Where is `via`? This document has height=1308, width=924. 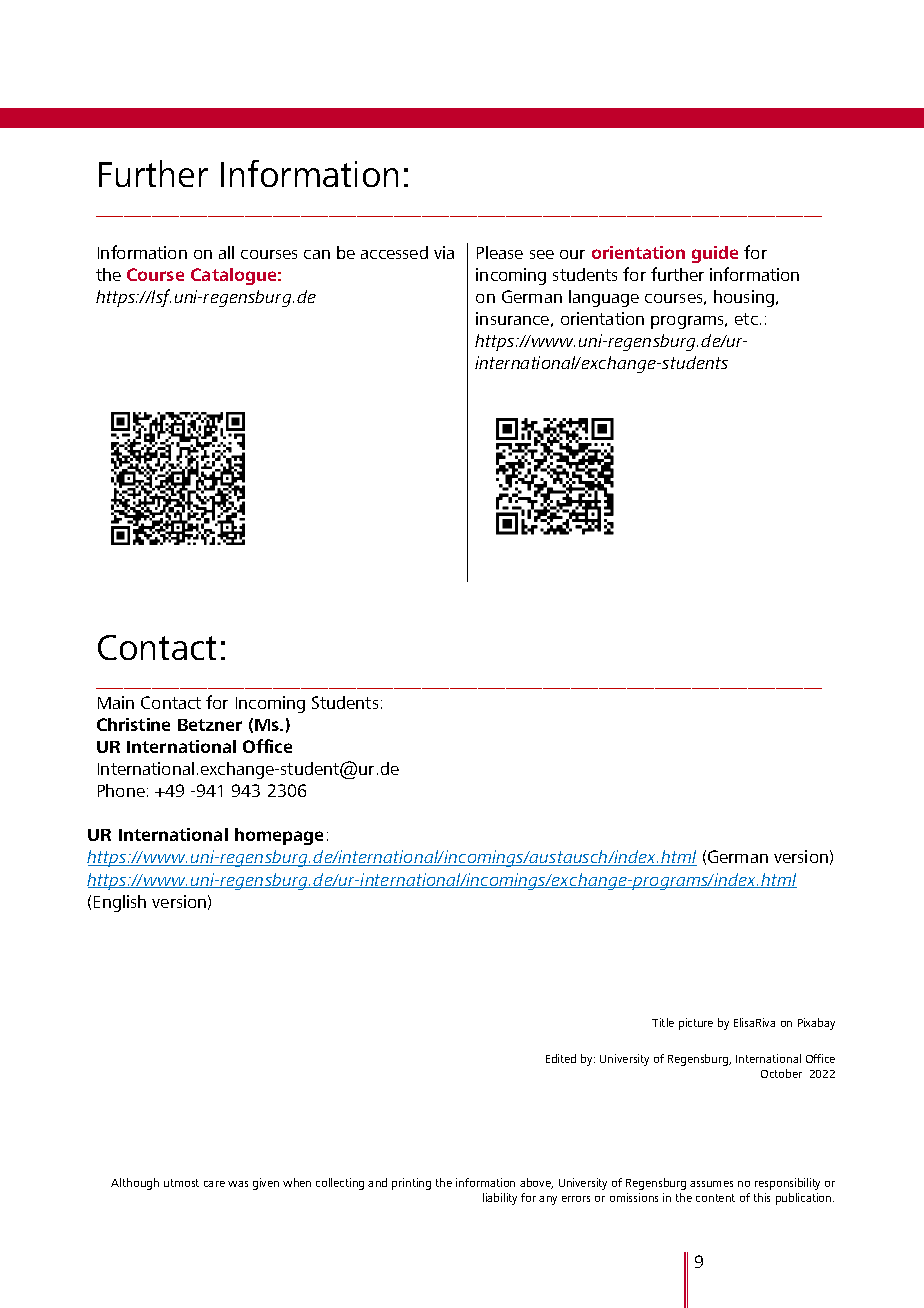 via is located at coordinates (444, 252).
